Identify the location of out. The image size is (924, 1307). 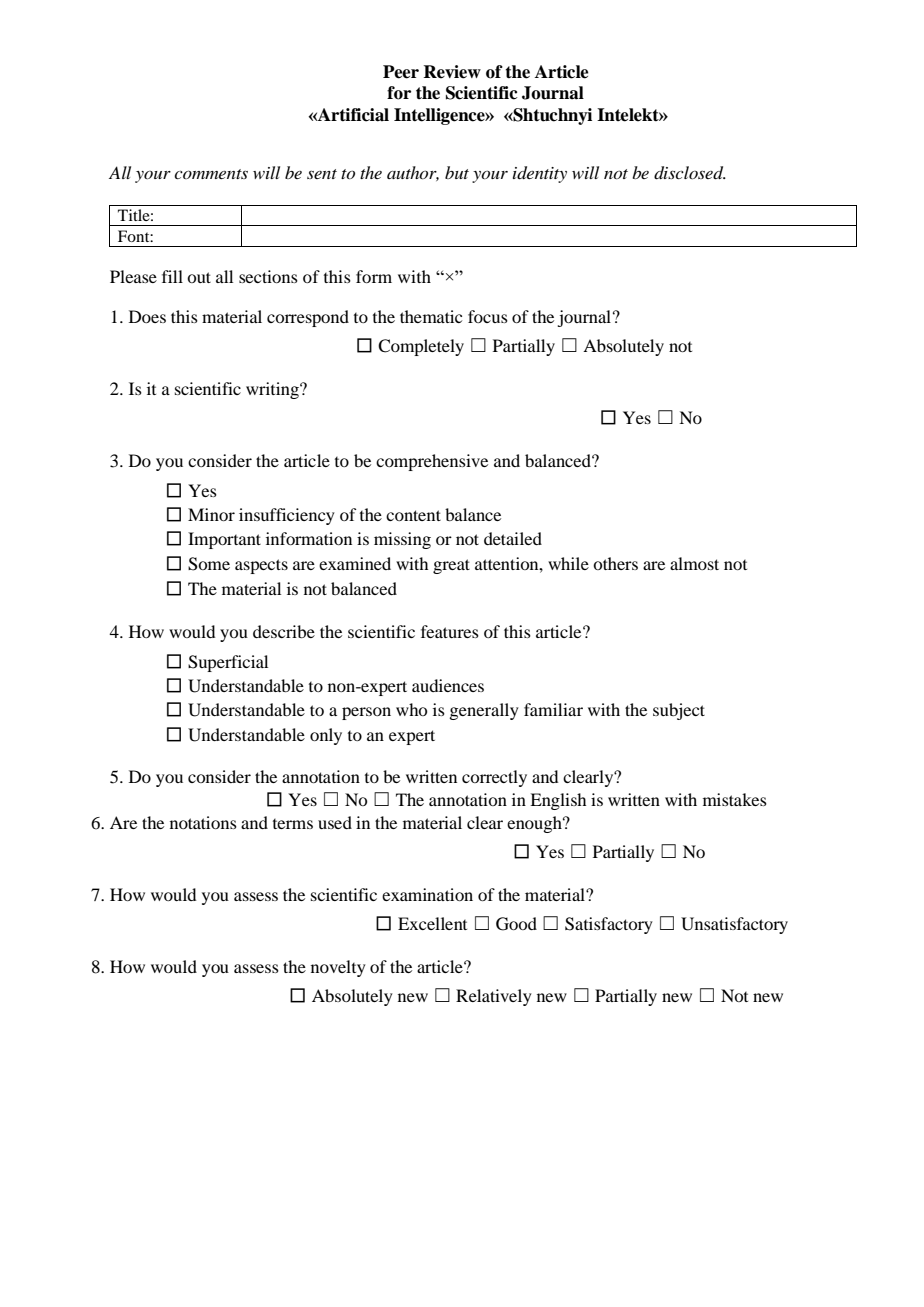
(199, 277).
